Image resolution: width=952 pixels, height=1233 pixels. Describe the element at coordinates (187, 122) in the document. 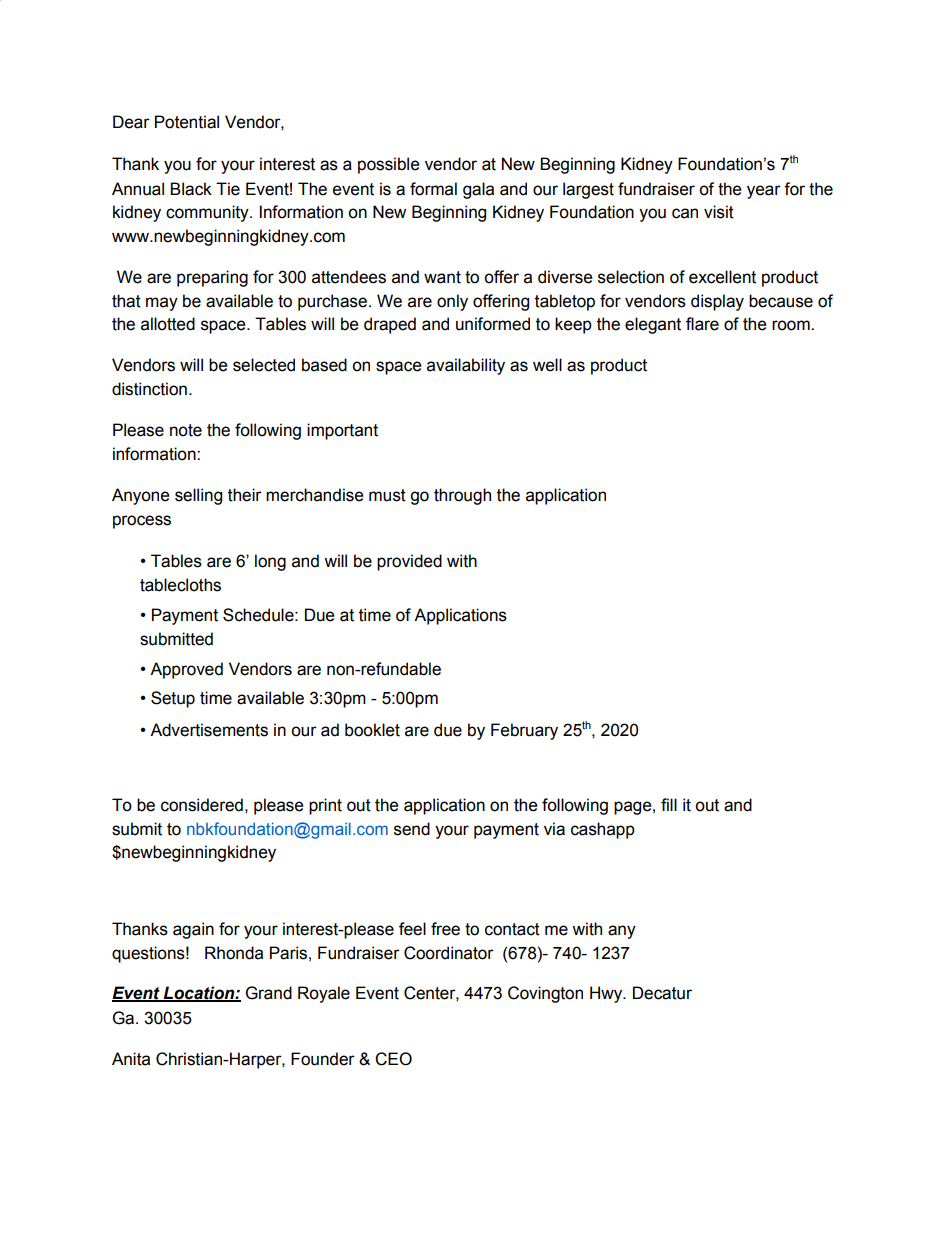

I see `Potential` at that location.
